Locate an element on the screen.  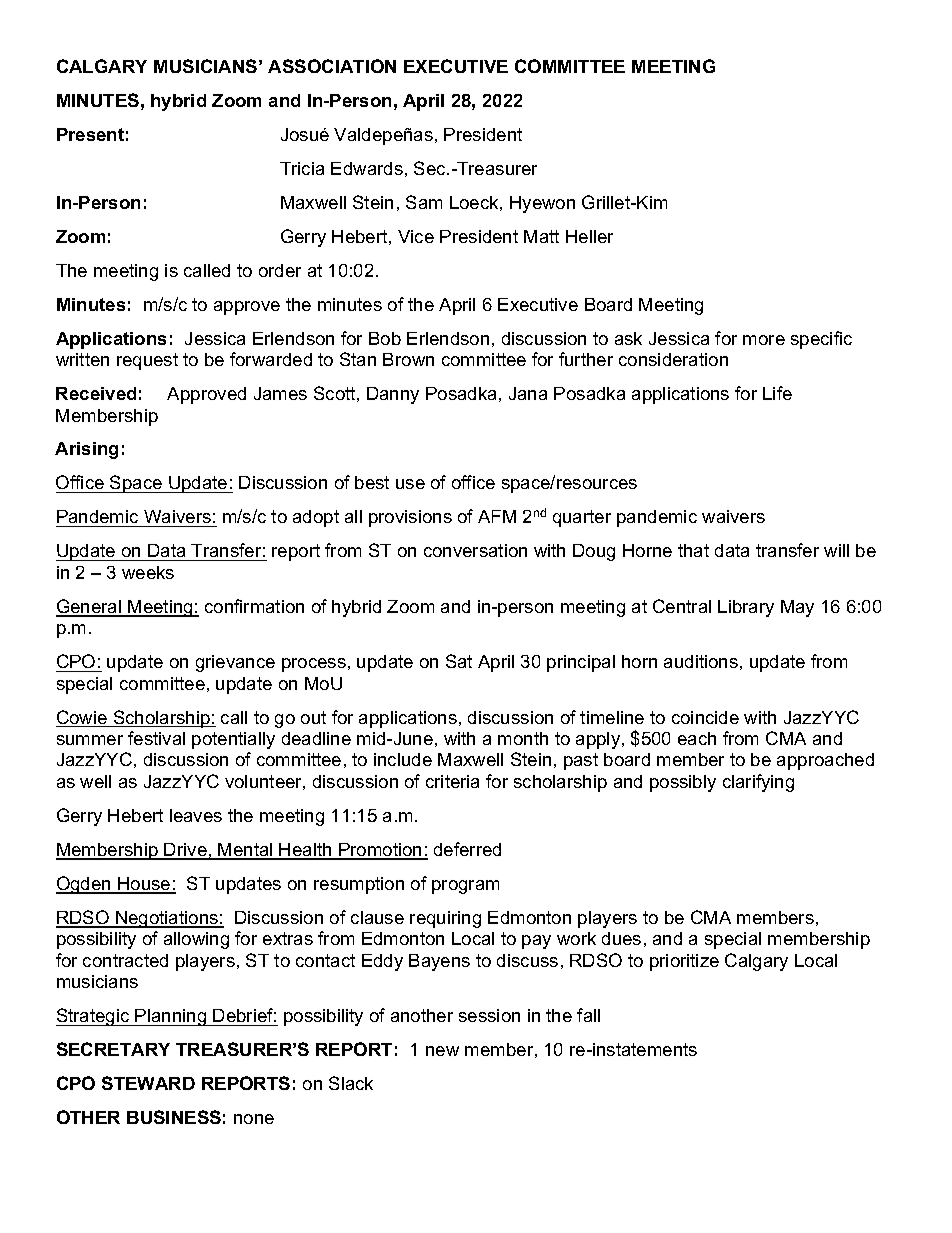
more is located at coordinates (764, 340).
